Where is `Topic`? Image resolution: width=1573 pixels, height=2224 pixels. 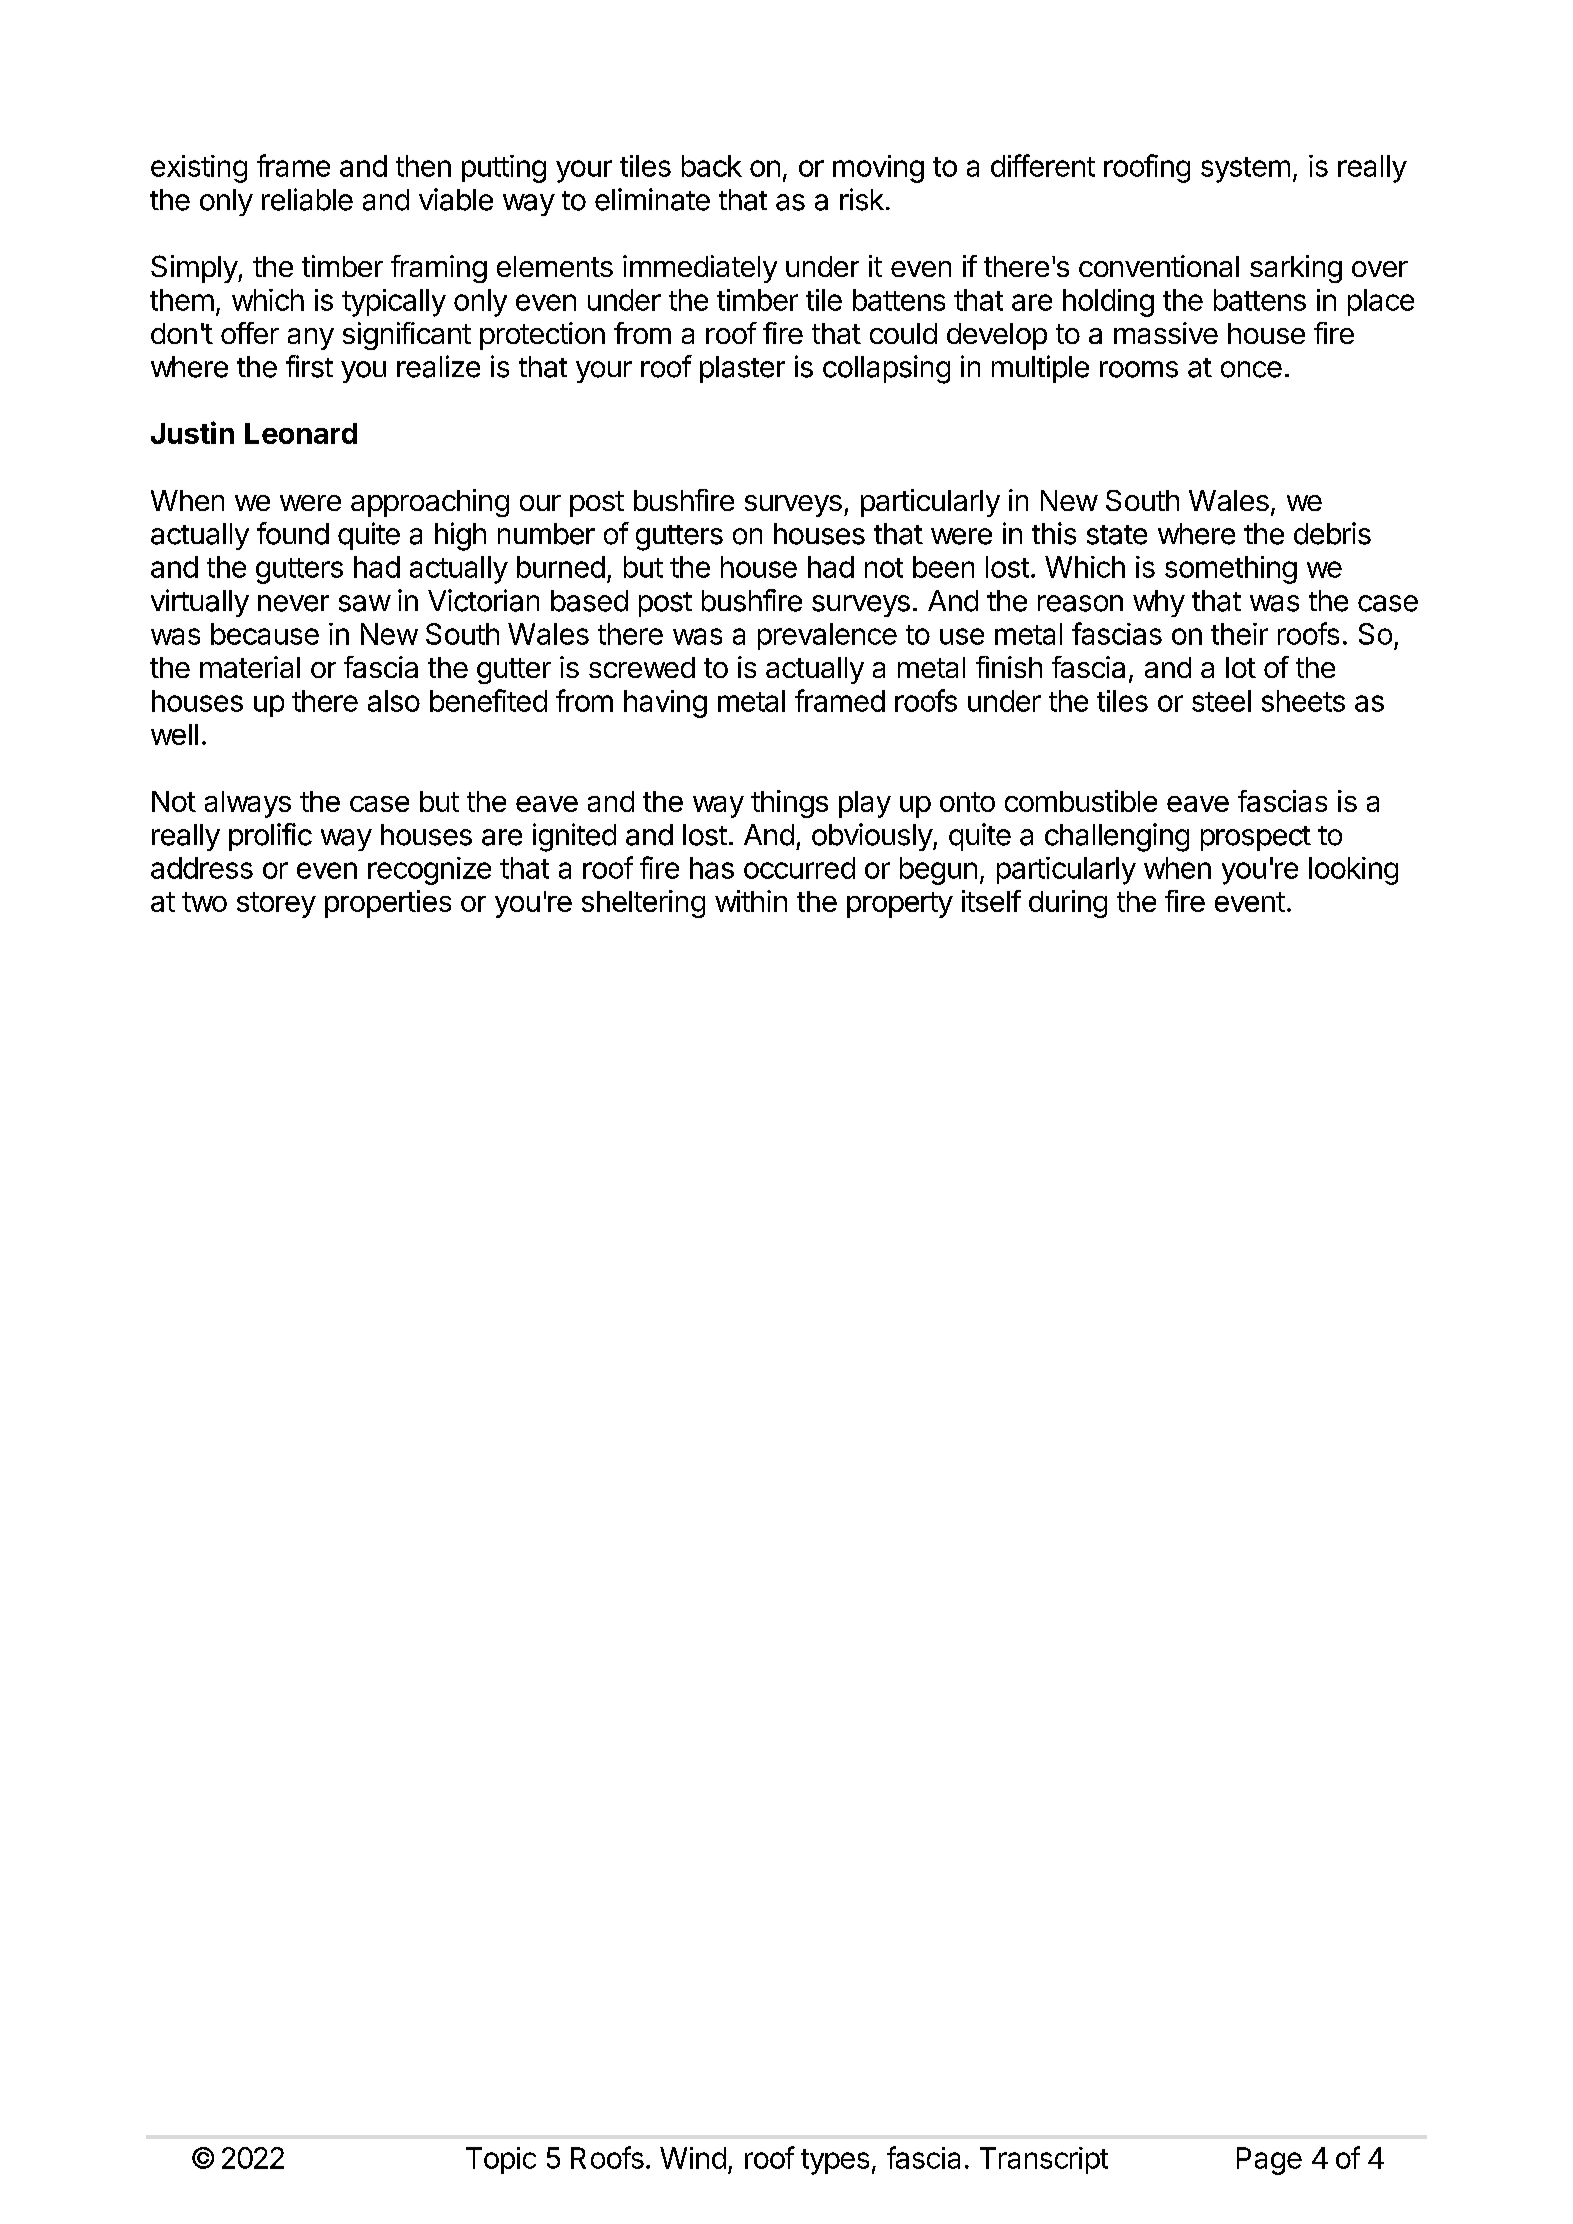
Topic is located at coordinates (501, 2160).
